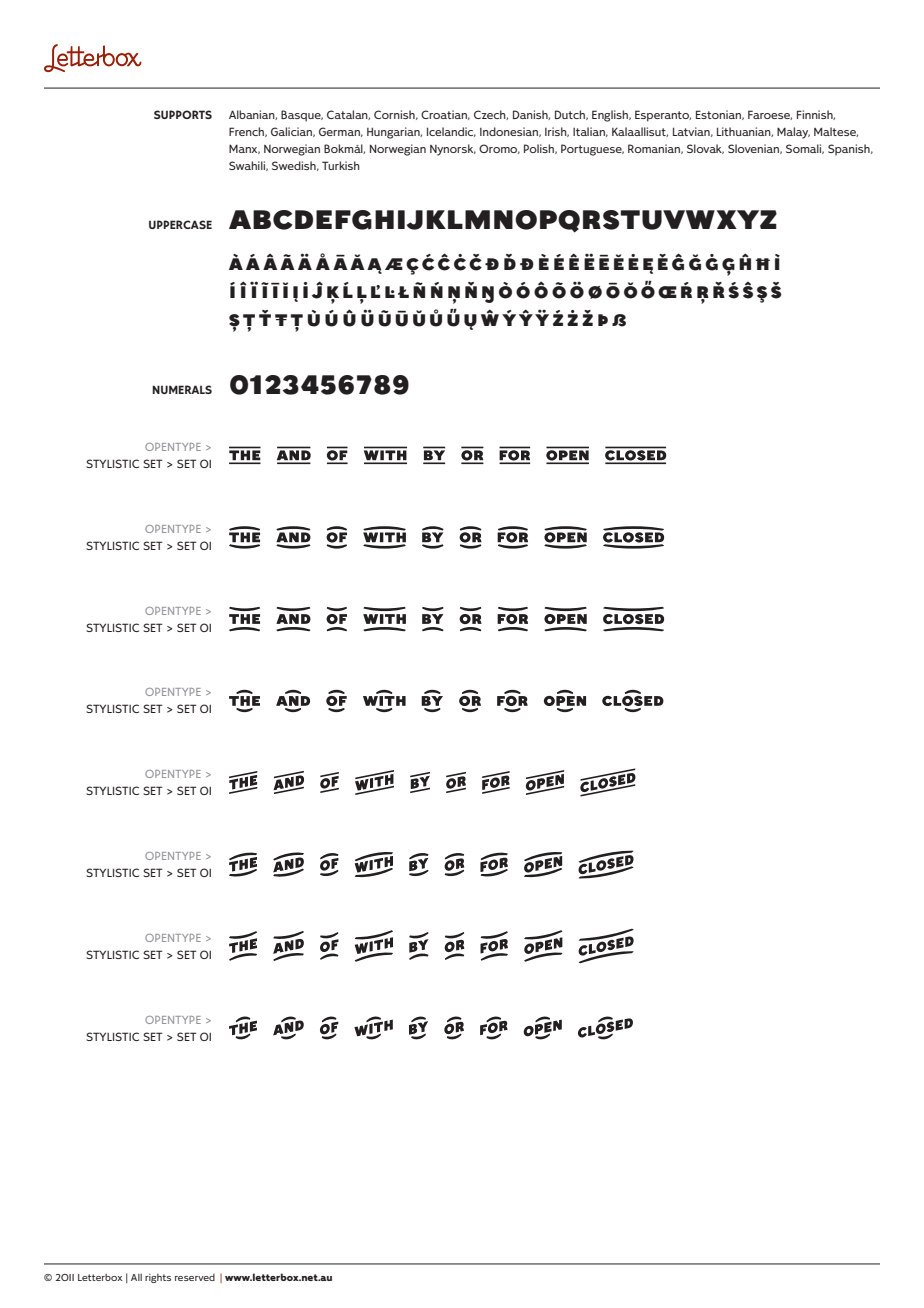 The width and height of the image is (924, 1308). What do you see at coordinates (663, 116) in the image?
I see `Esperanto` at bounding box center [663, 116].
